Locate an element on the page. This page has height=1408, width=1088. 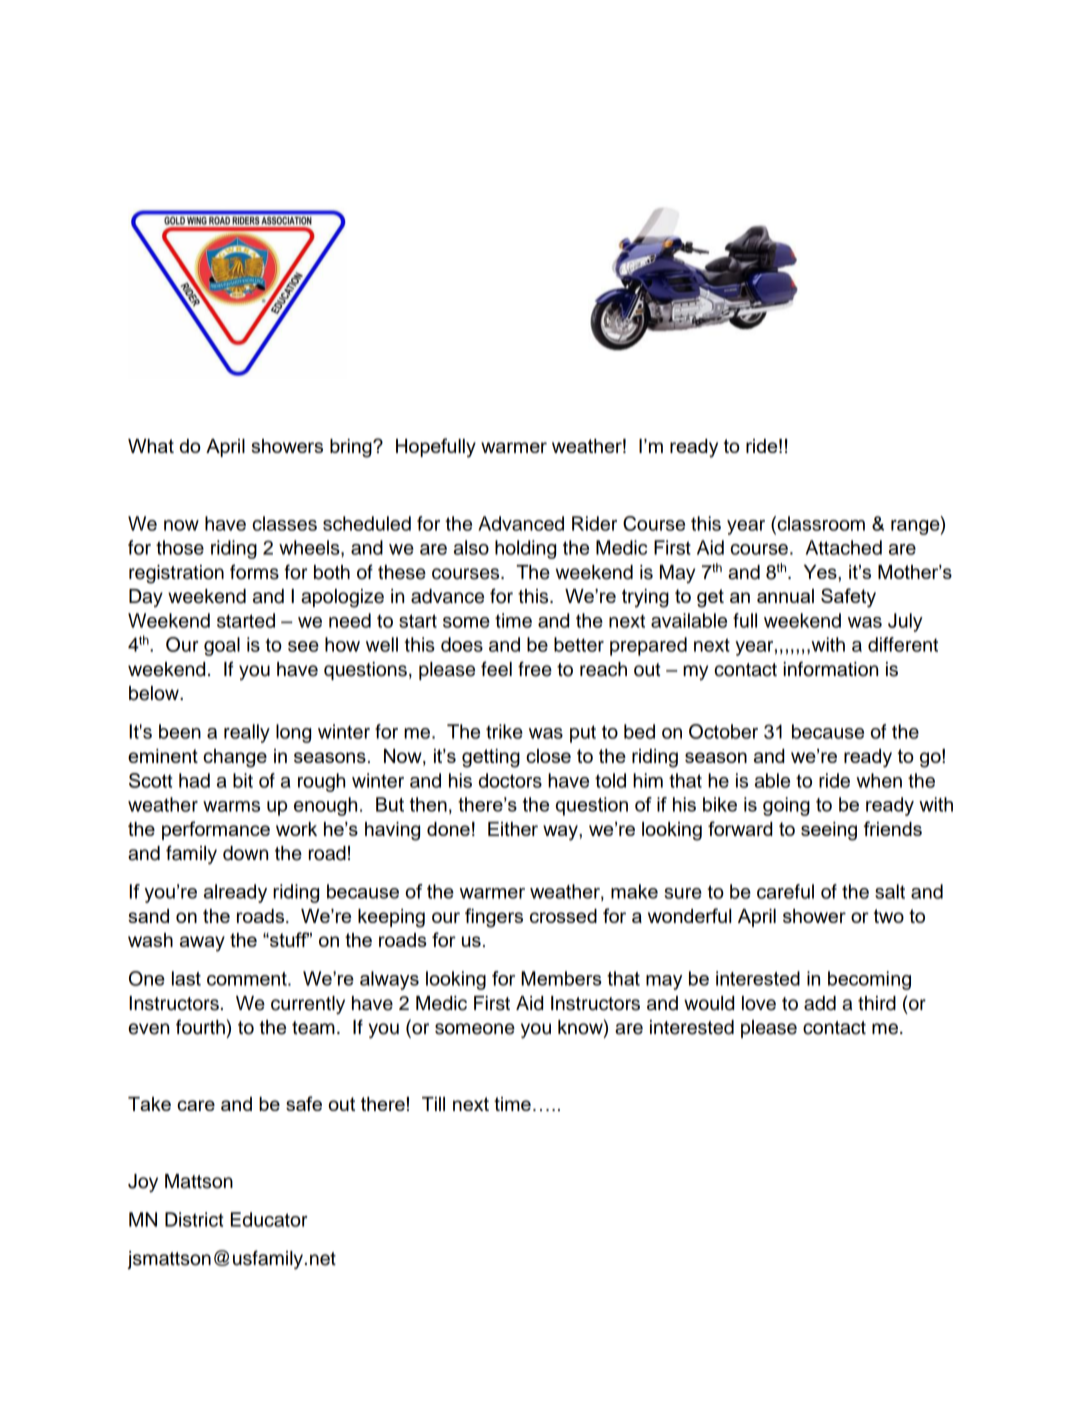
holding is located at coordinates (525, 549).
